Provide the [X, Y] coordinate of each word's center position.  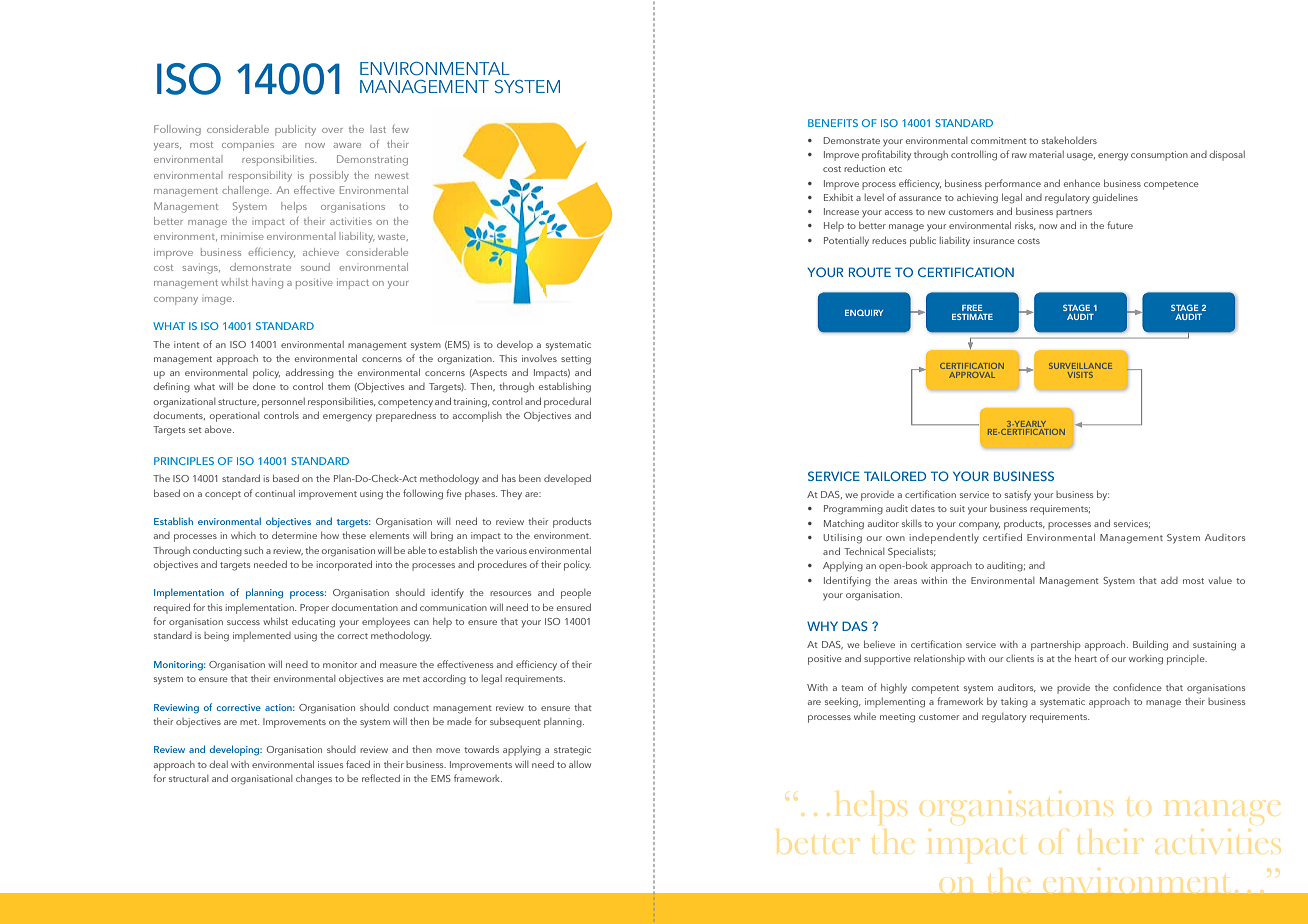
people [576, 594]
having [267, 283]
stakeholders [1069, 140]
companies [248, 147]
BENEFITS [833, 123]
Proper [314, 609]
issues [330, 764]
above [219, 429]
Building [1150, 645]
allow [580, 764]
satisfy [1018, 495]
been [530, 478]
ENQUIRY [864, 312]
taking [1014, 702]
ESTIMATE [972, 316]
